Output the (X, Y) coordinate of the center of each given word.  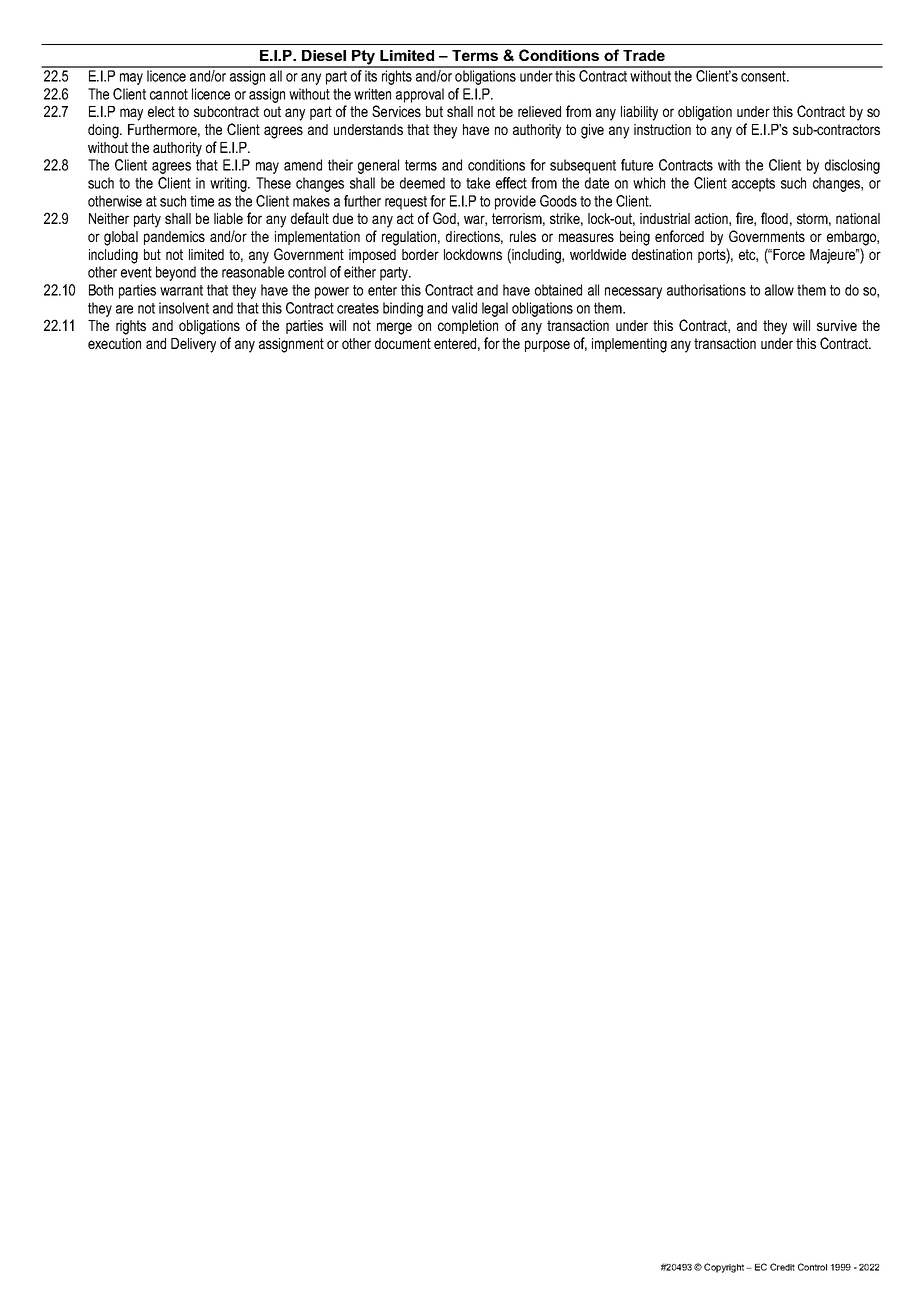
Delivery (193, 345)
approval (420, 95)
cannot (169, 94)
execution (114, 343)
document (403, 343)
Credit (782, 1267)
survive (837, 325)
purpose (547, 346)
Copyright (725, 1268)
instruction (662, 129)
